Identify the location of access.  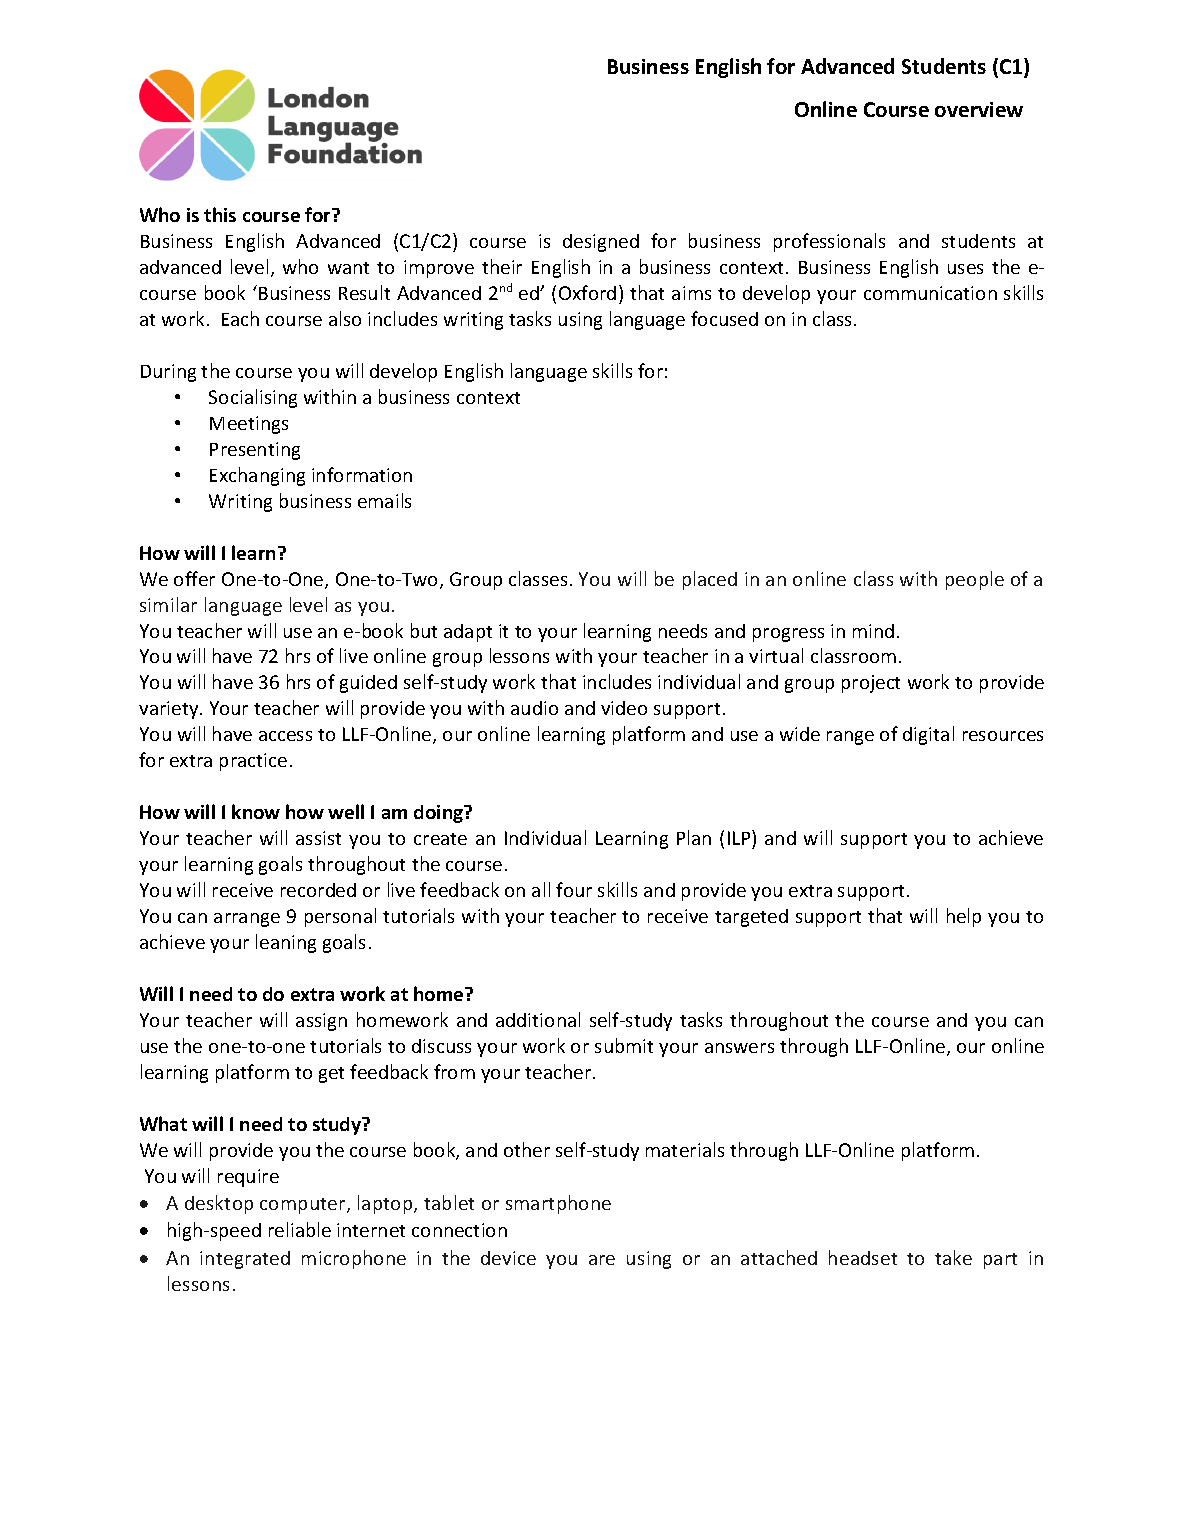
(285, 736).
